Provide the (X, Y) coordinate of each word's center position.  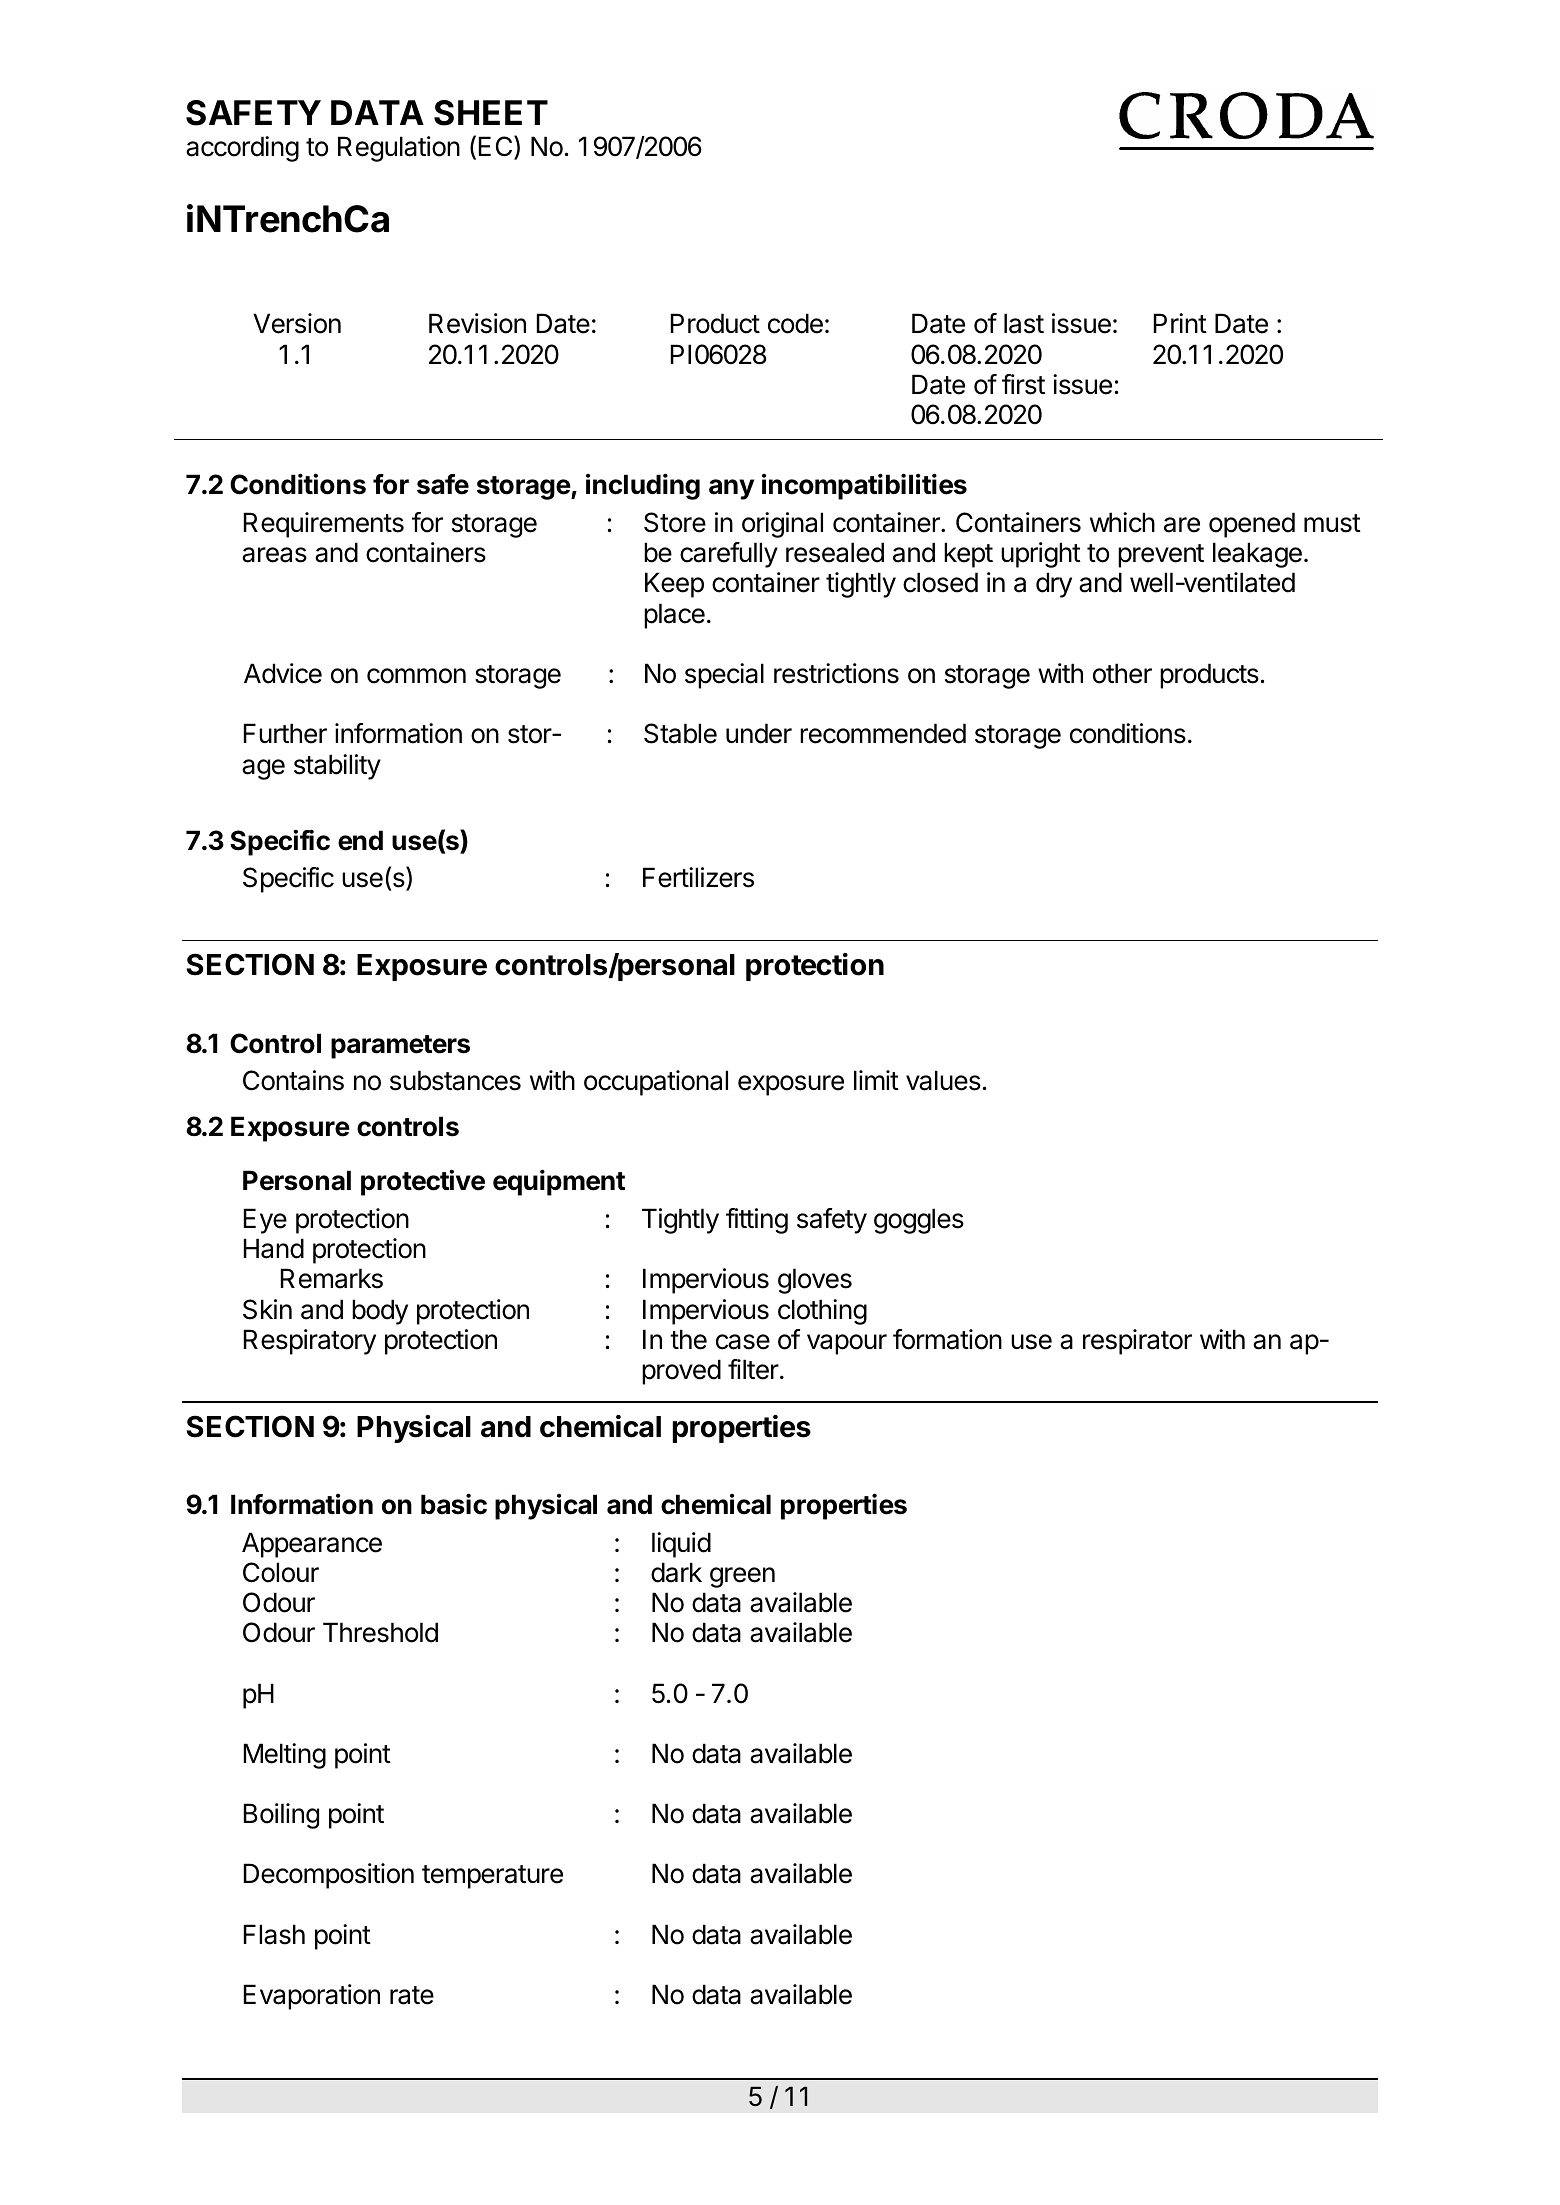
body (380, 1312)
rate (412, 1995)
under (759, 733)
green (742, 1577)
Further (285, 733)
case (743, 1342)
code (795, 323)
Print (1180, 323)
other (1122, 673)
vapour (847, 1344)
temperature (492, 1877)
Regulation (399, 149)
